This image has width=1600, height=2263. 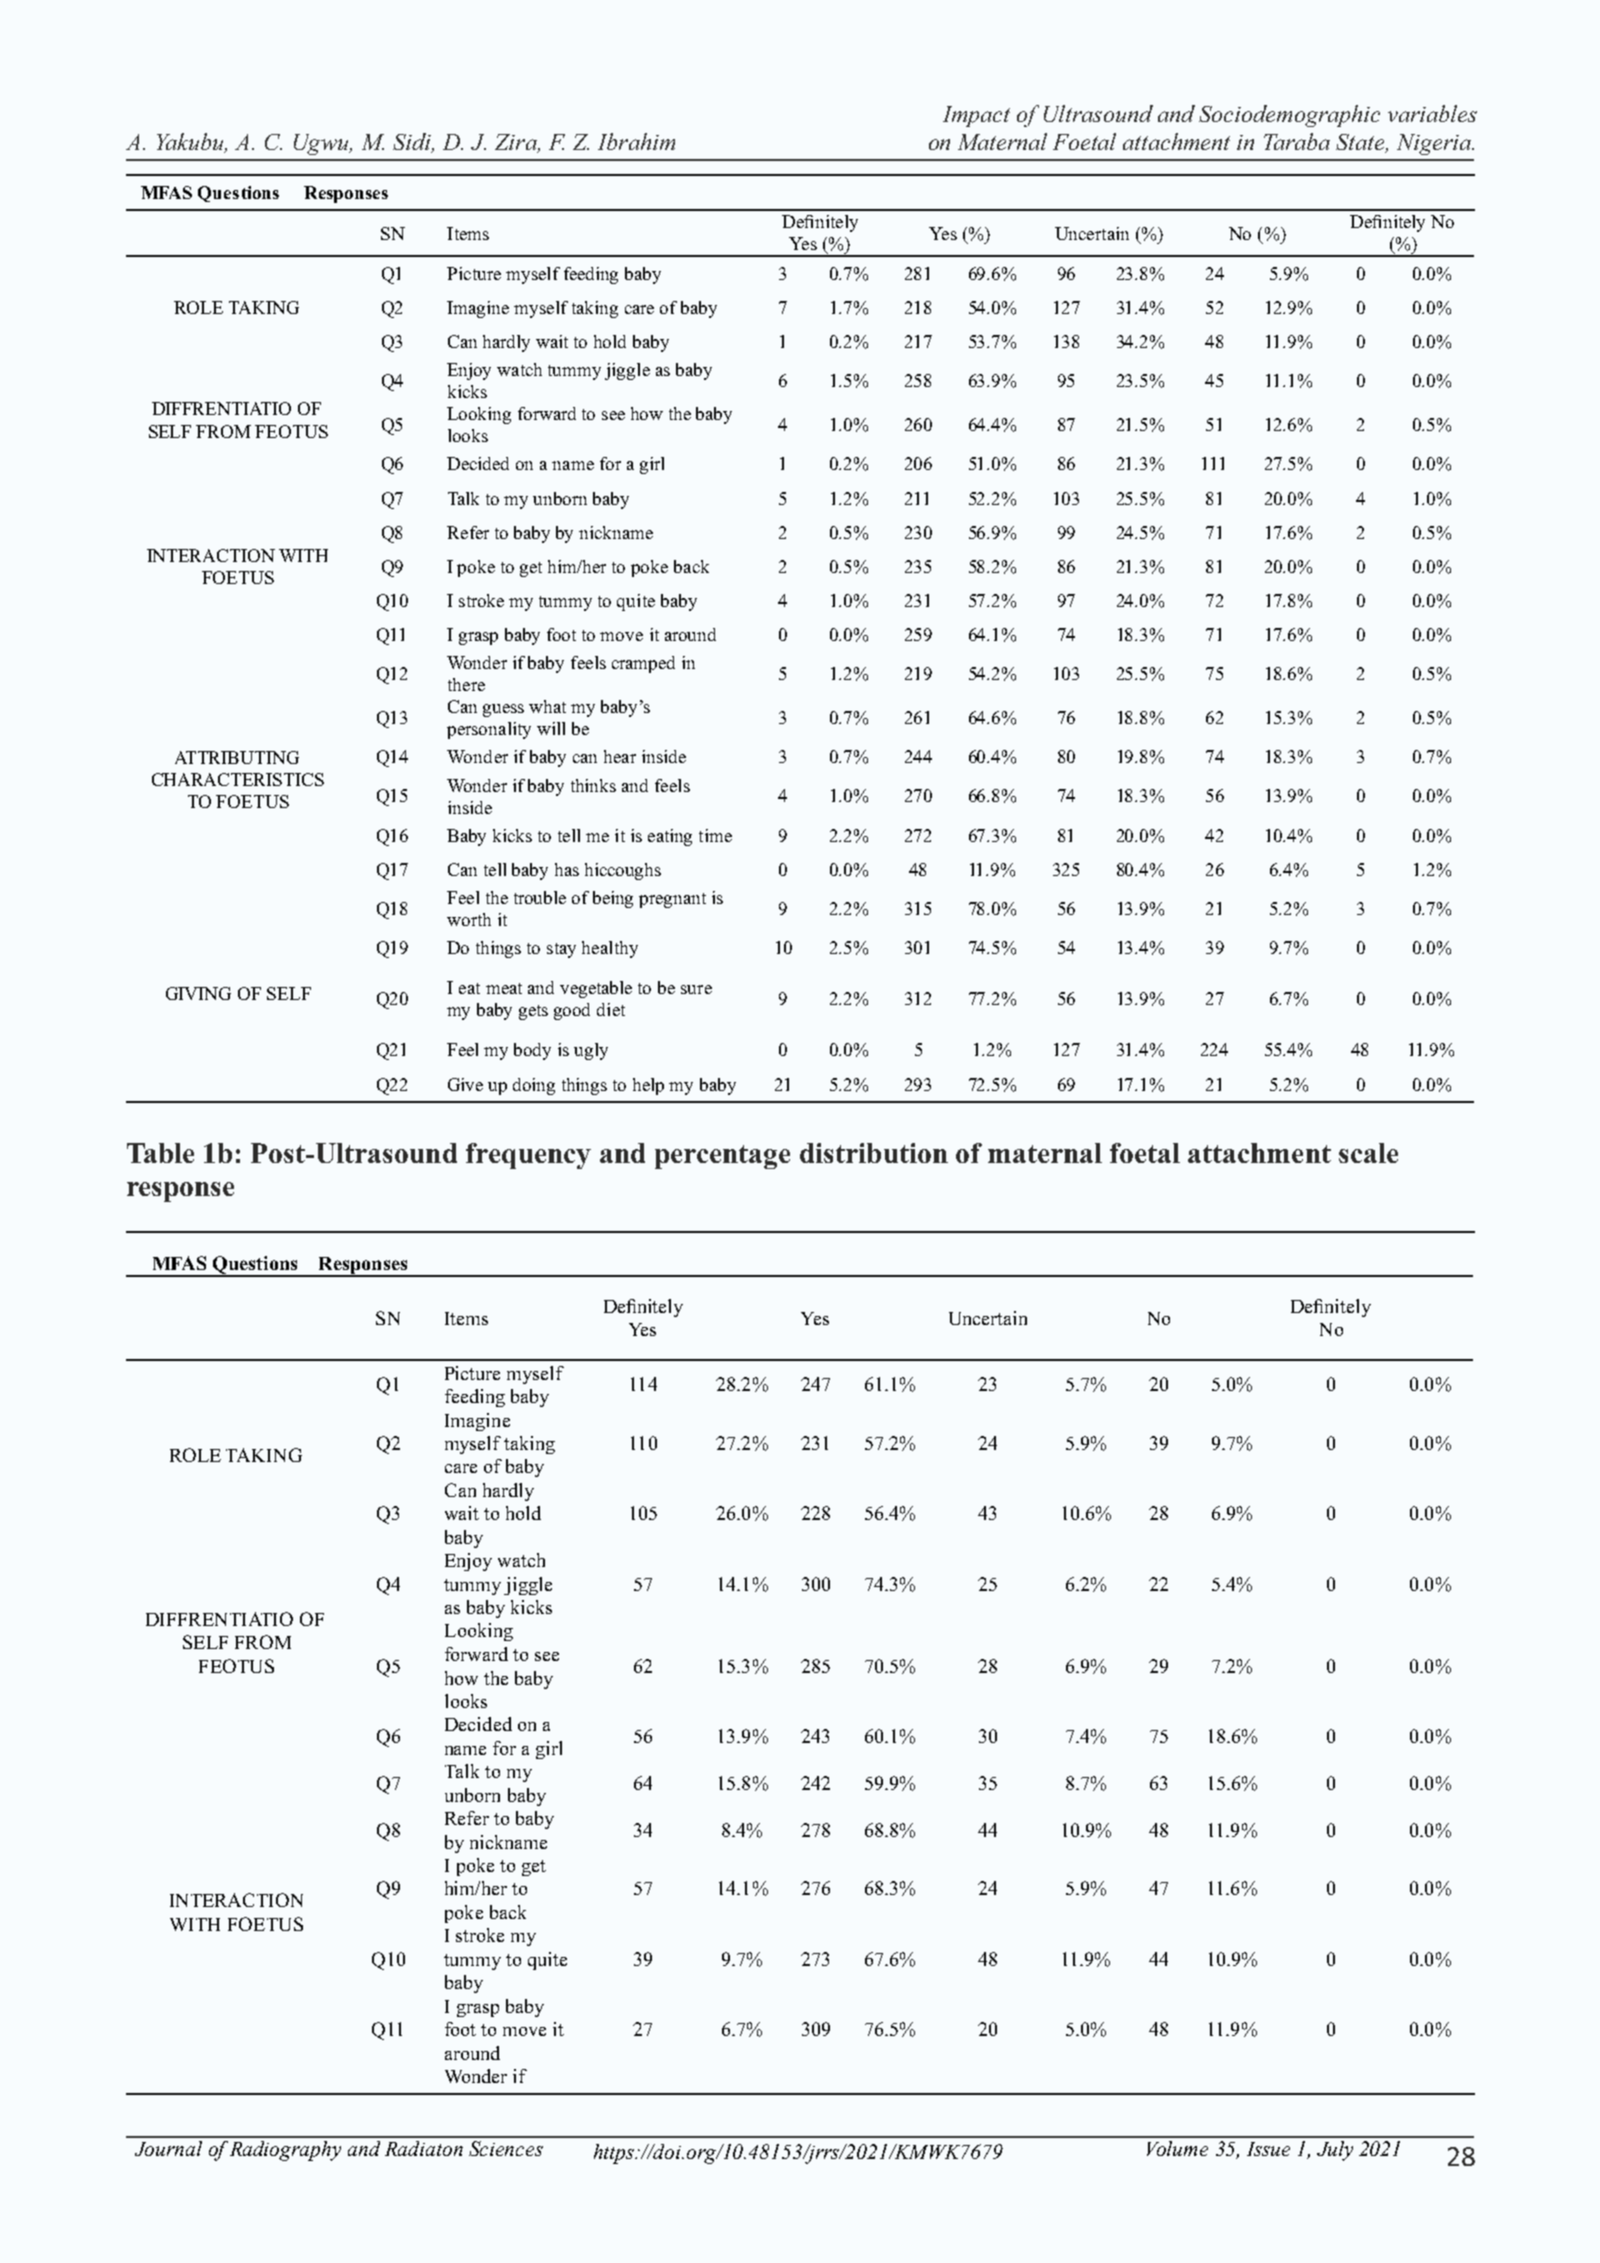 What do you see at coordinates (517, 143) in the image?
I see `Zira` at bounding box center [517, 143].
